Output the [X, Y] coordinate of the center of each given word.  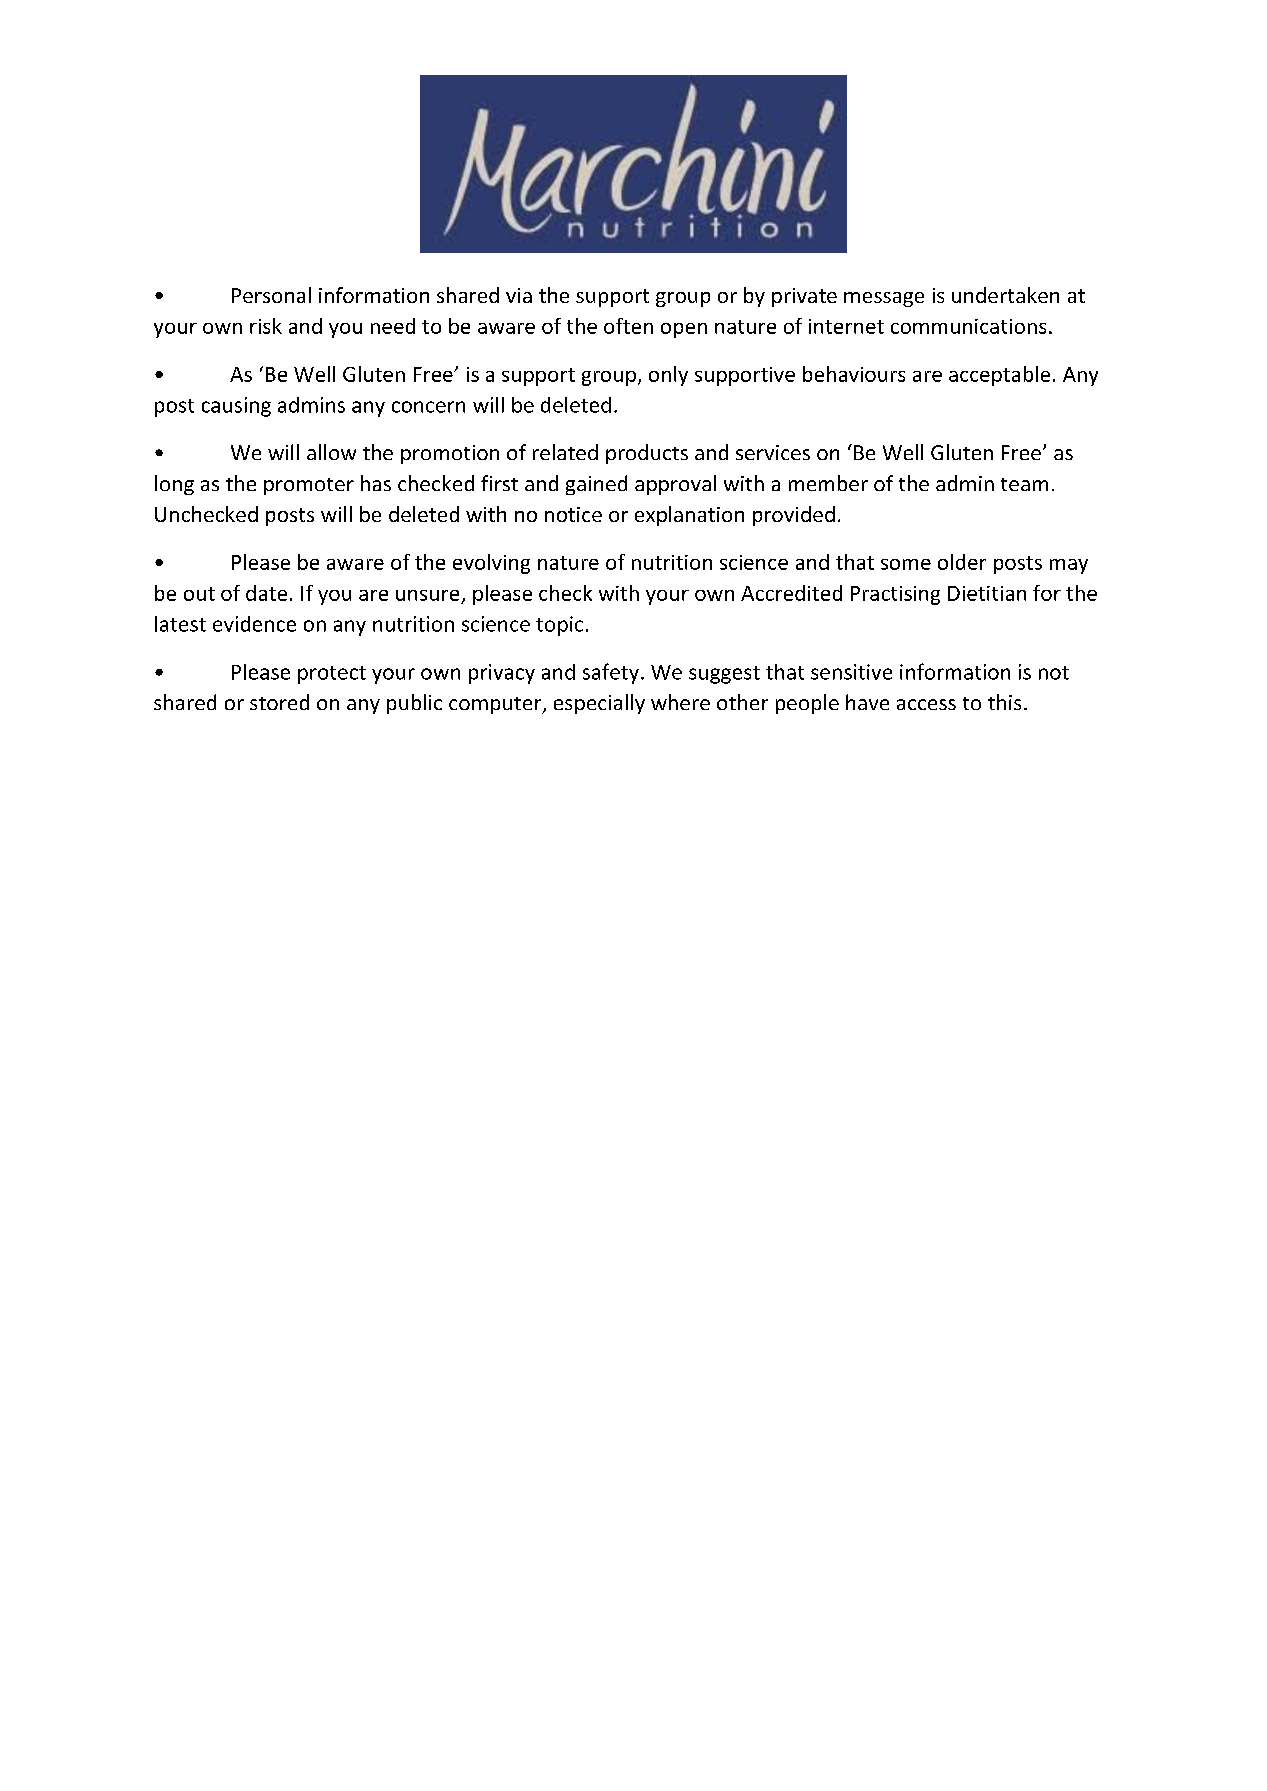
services [773, 452]
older [962, 562]
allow [331, 452]
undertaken [1005, 295]
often [628, 326]
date [266, 593]
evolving [491, 564]
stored [279, 702]
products [647, 454]
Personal [271, 295]
